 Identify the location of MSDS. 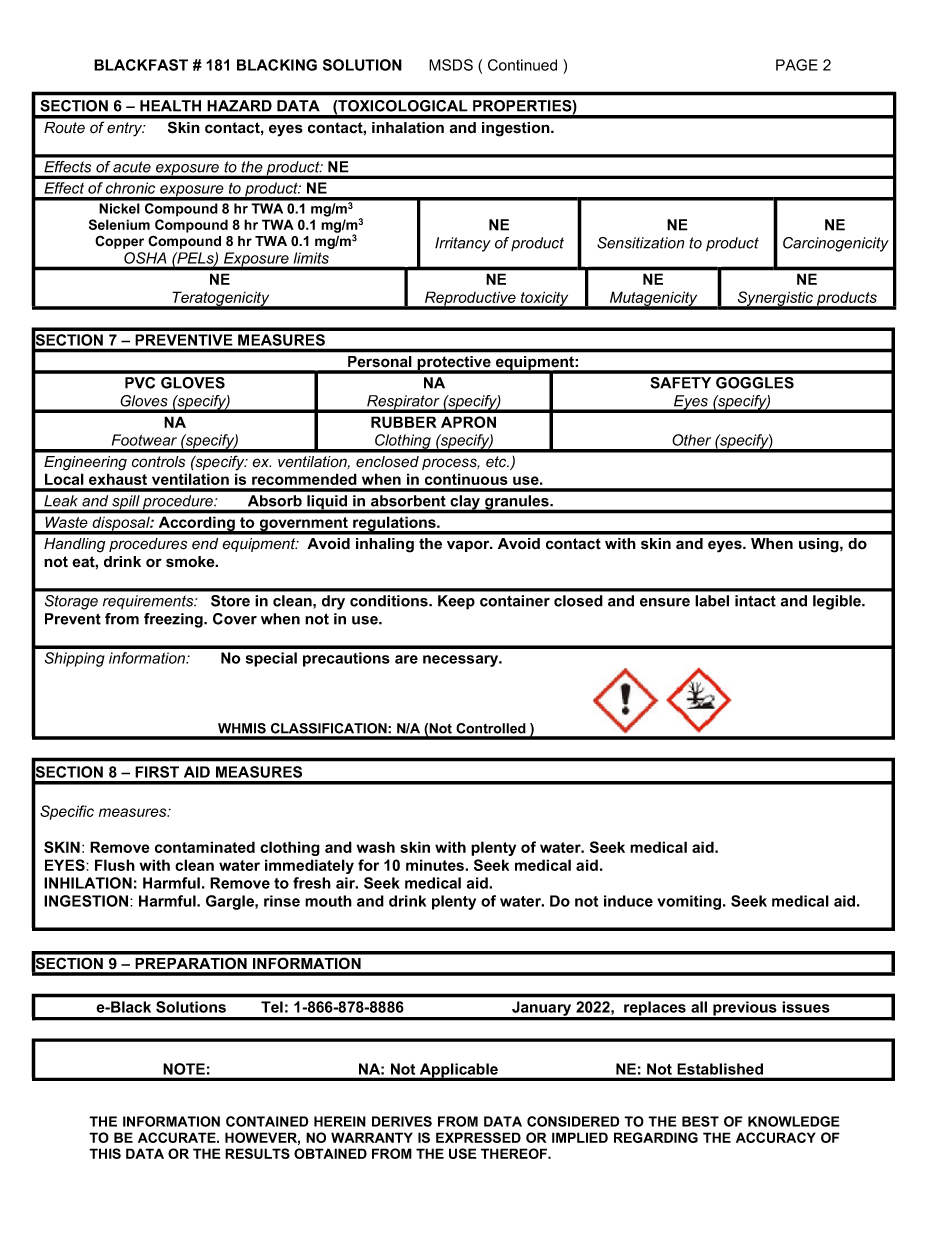
(451, 65).
